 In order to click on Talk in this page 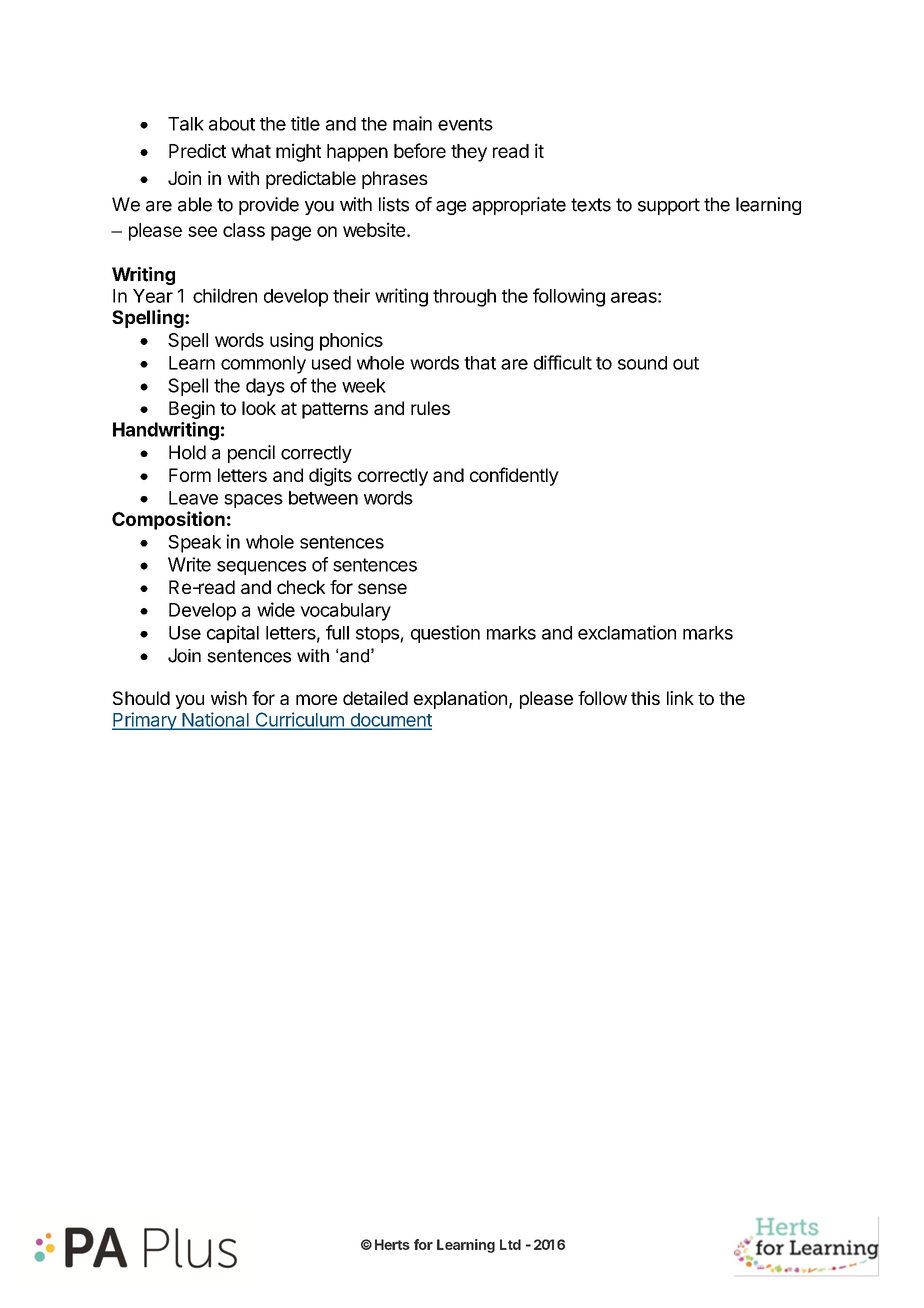, I will do `click(186, 124)`.
